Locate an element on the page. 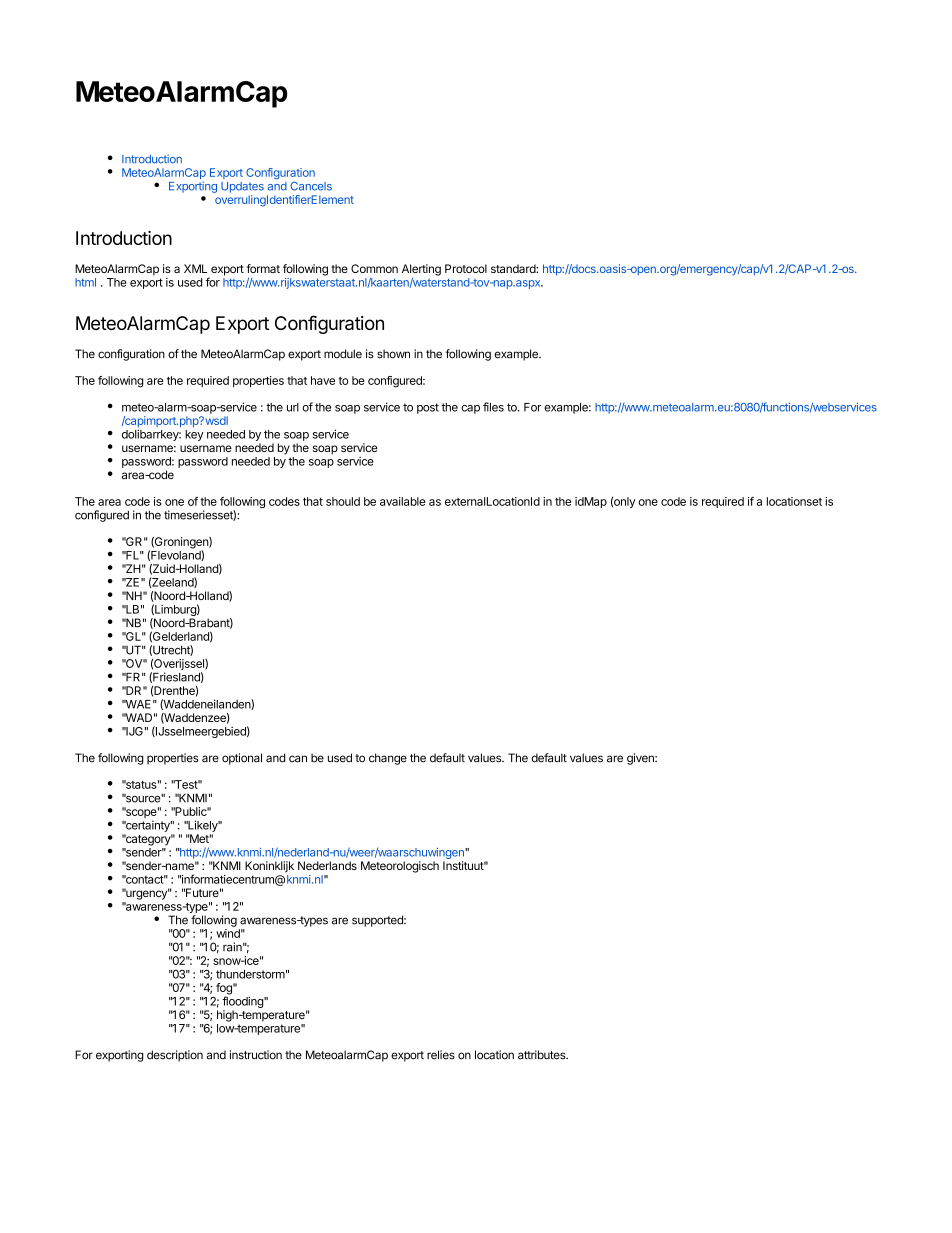 This page has width=952, height=1233. html is located at coordinates (85, 282).
